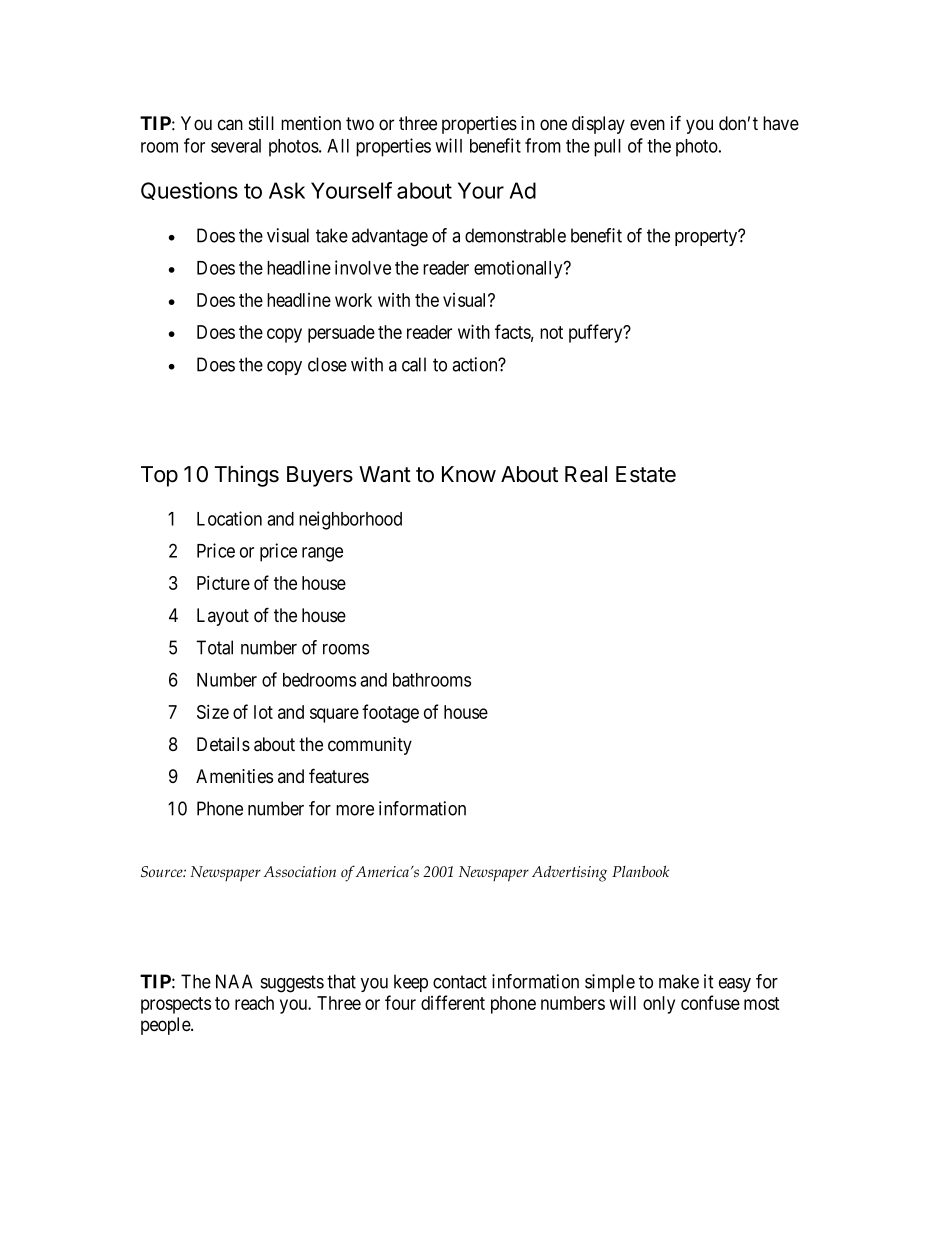  Describe the element at coordinates (236, 146) in the screenshot. I see `several` at that location.
